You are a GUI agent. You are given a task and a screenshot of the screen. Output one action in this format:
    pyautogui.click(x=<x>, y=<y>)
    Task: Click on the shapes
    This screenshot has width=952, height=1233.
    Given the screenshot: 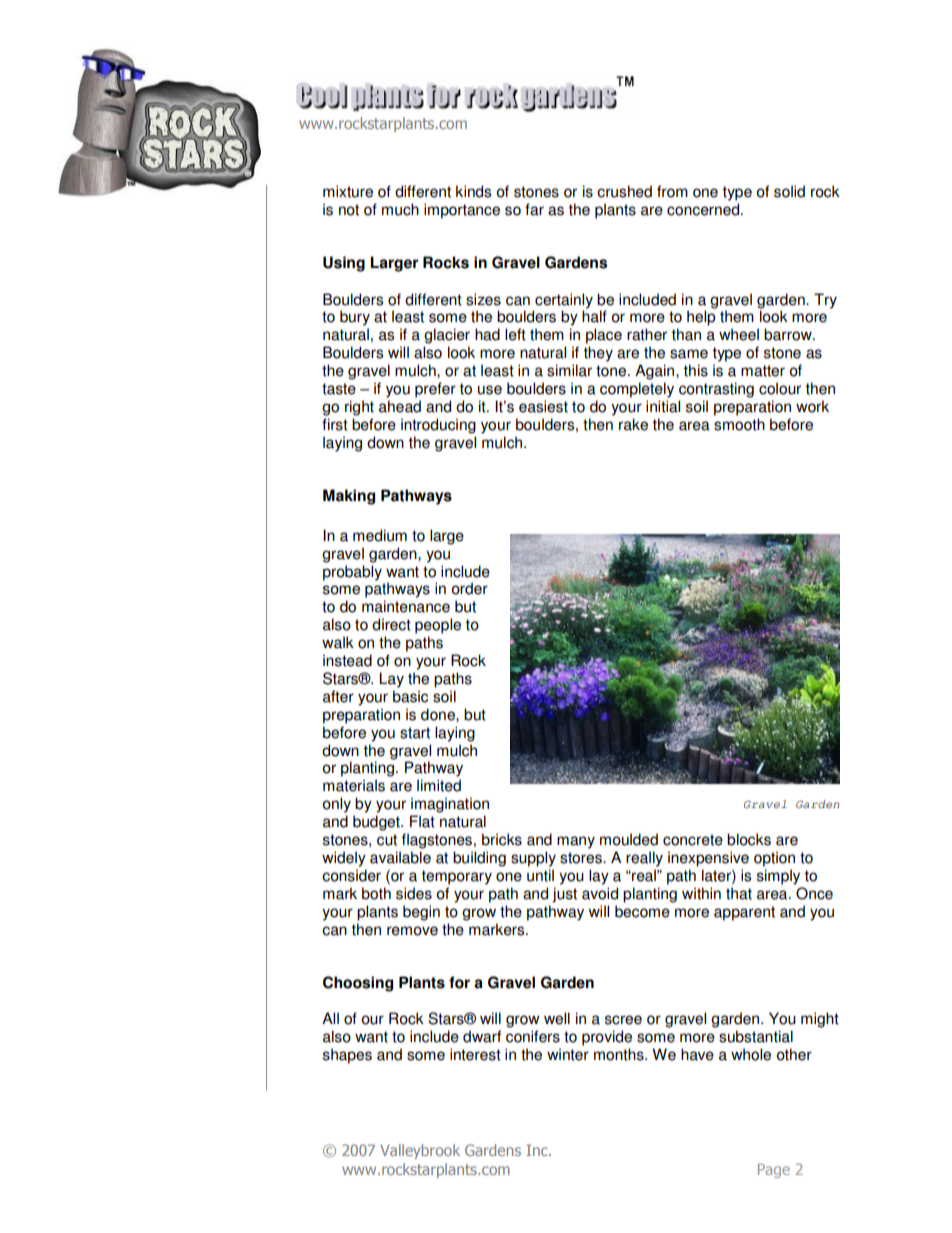 What is the action you would take?
    pyautogui.click(x=347, y=1056)
